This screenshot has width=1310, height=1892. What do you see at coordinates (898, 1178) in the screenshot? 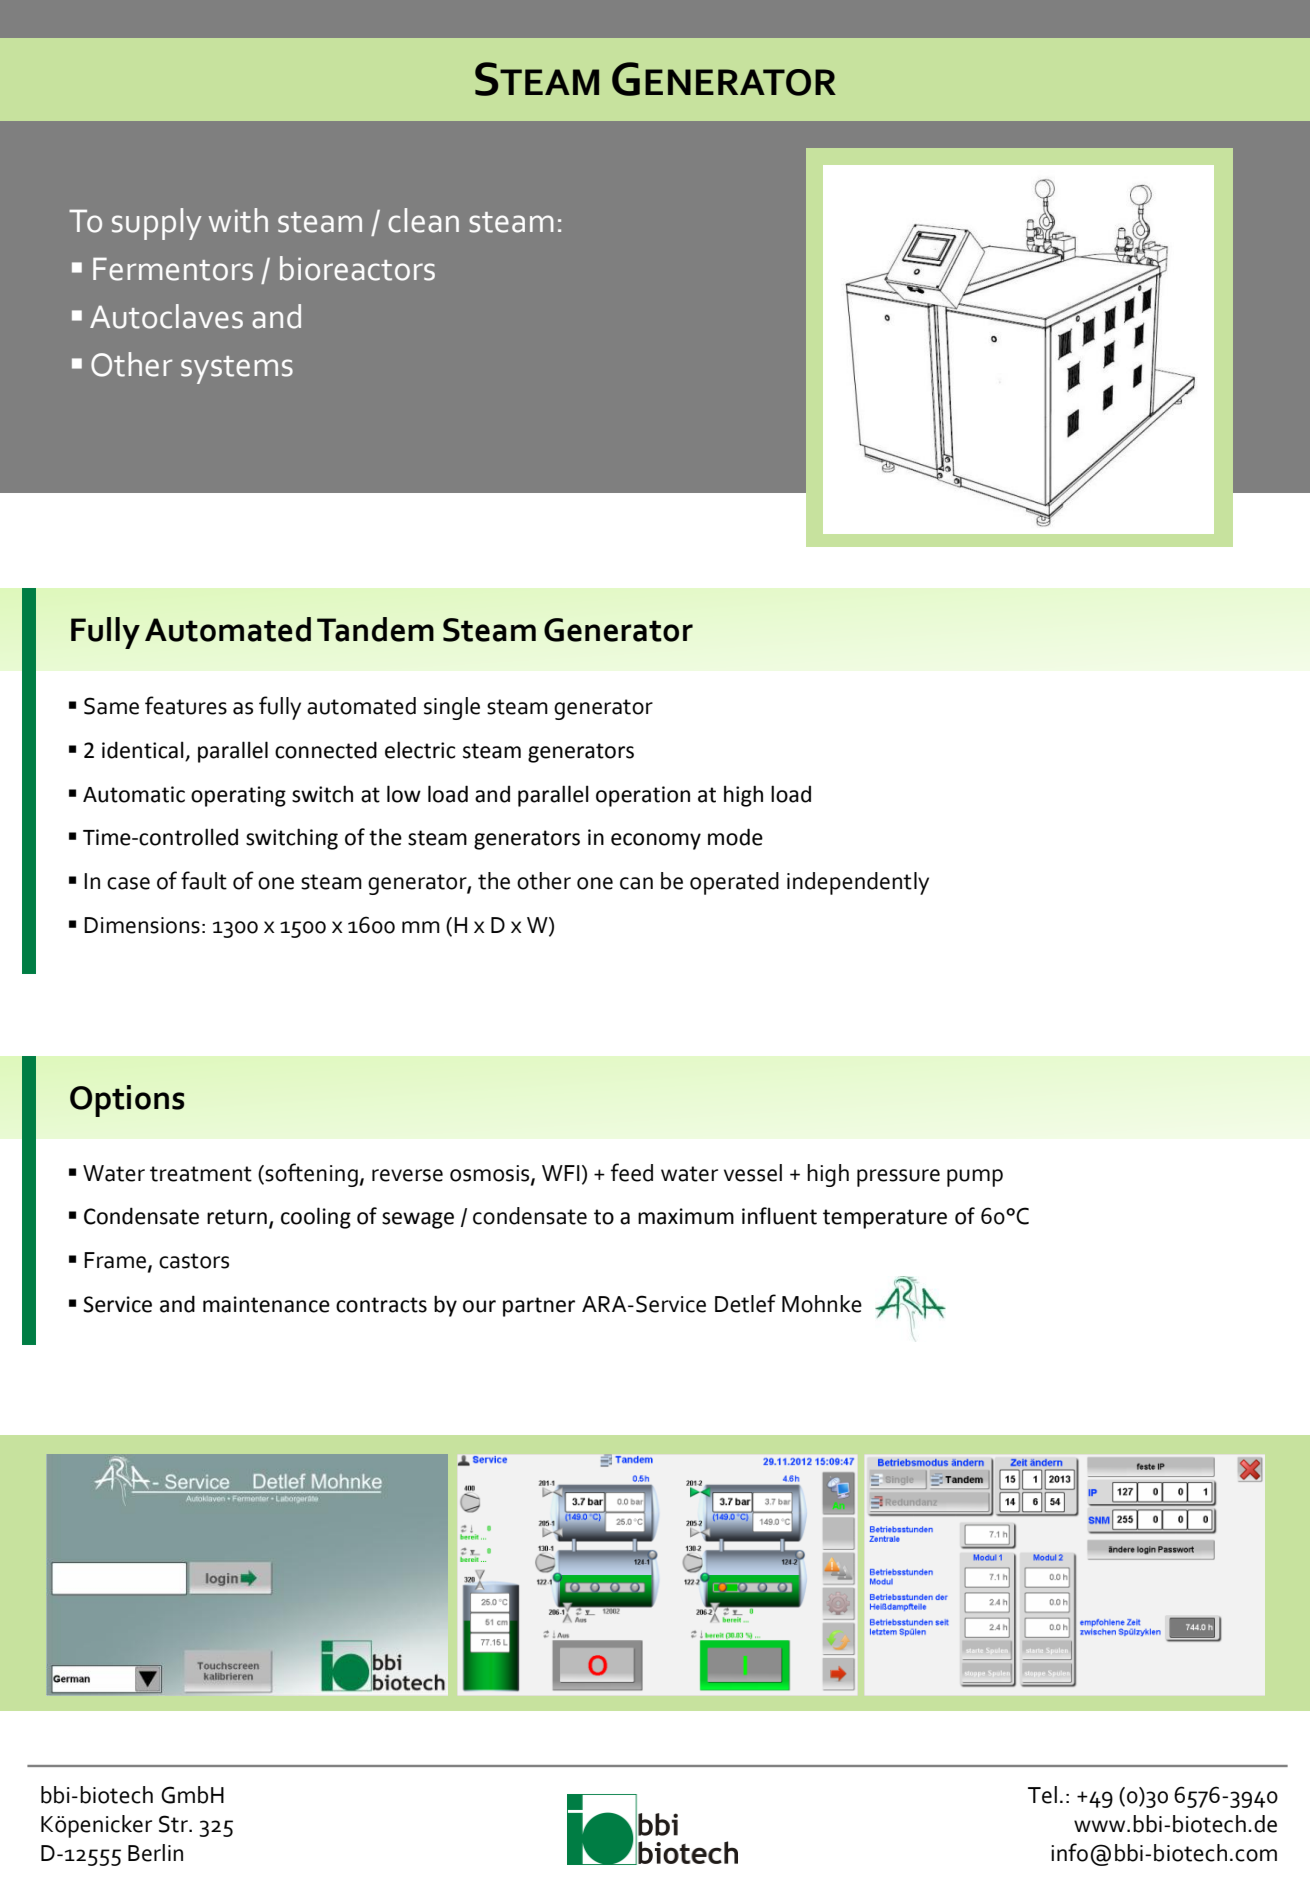
I see `pressure` at bounding box center [898, 1178].
